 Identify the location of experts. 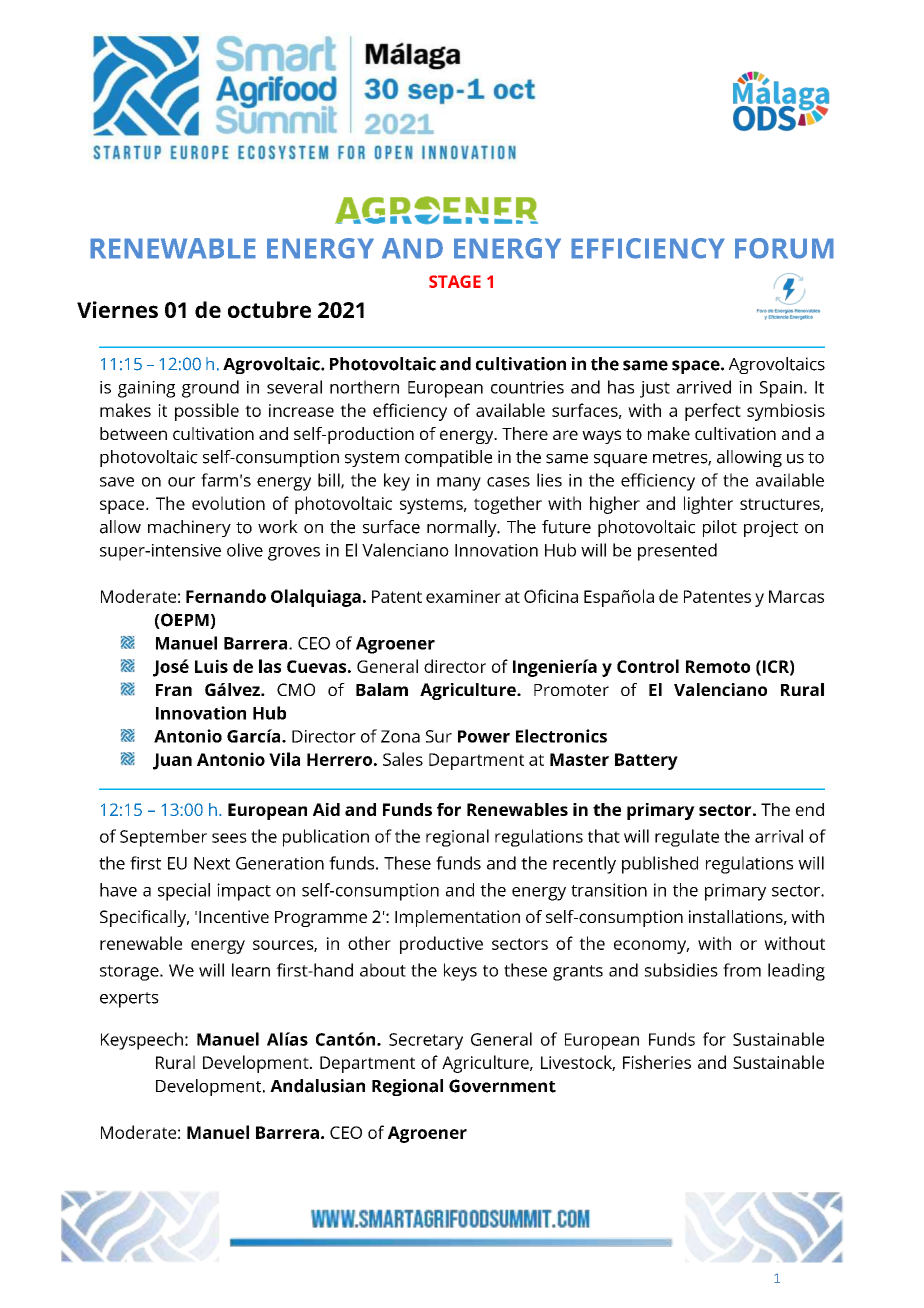
(129, 1000).
